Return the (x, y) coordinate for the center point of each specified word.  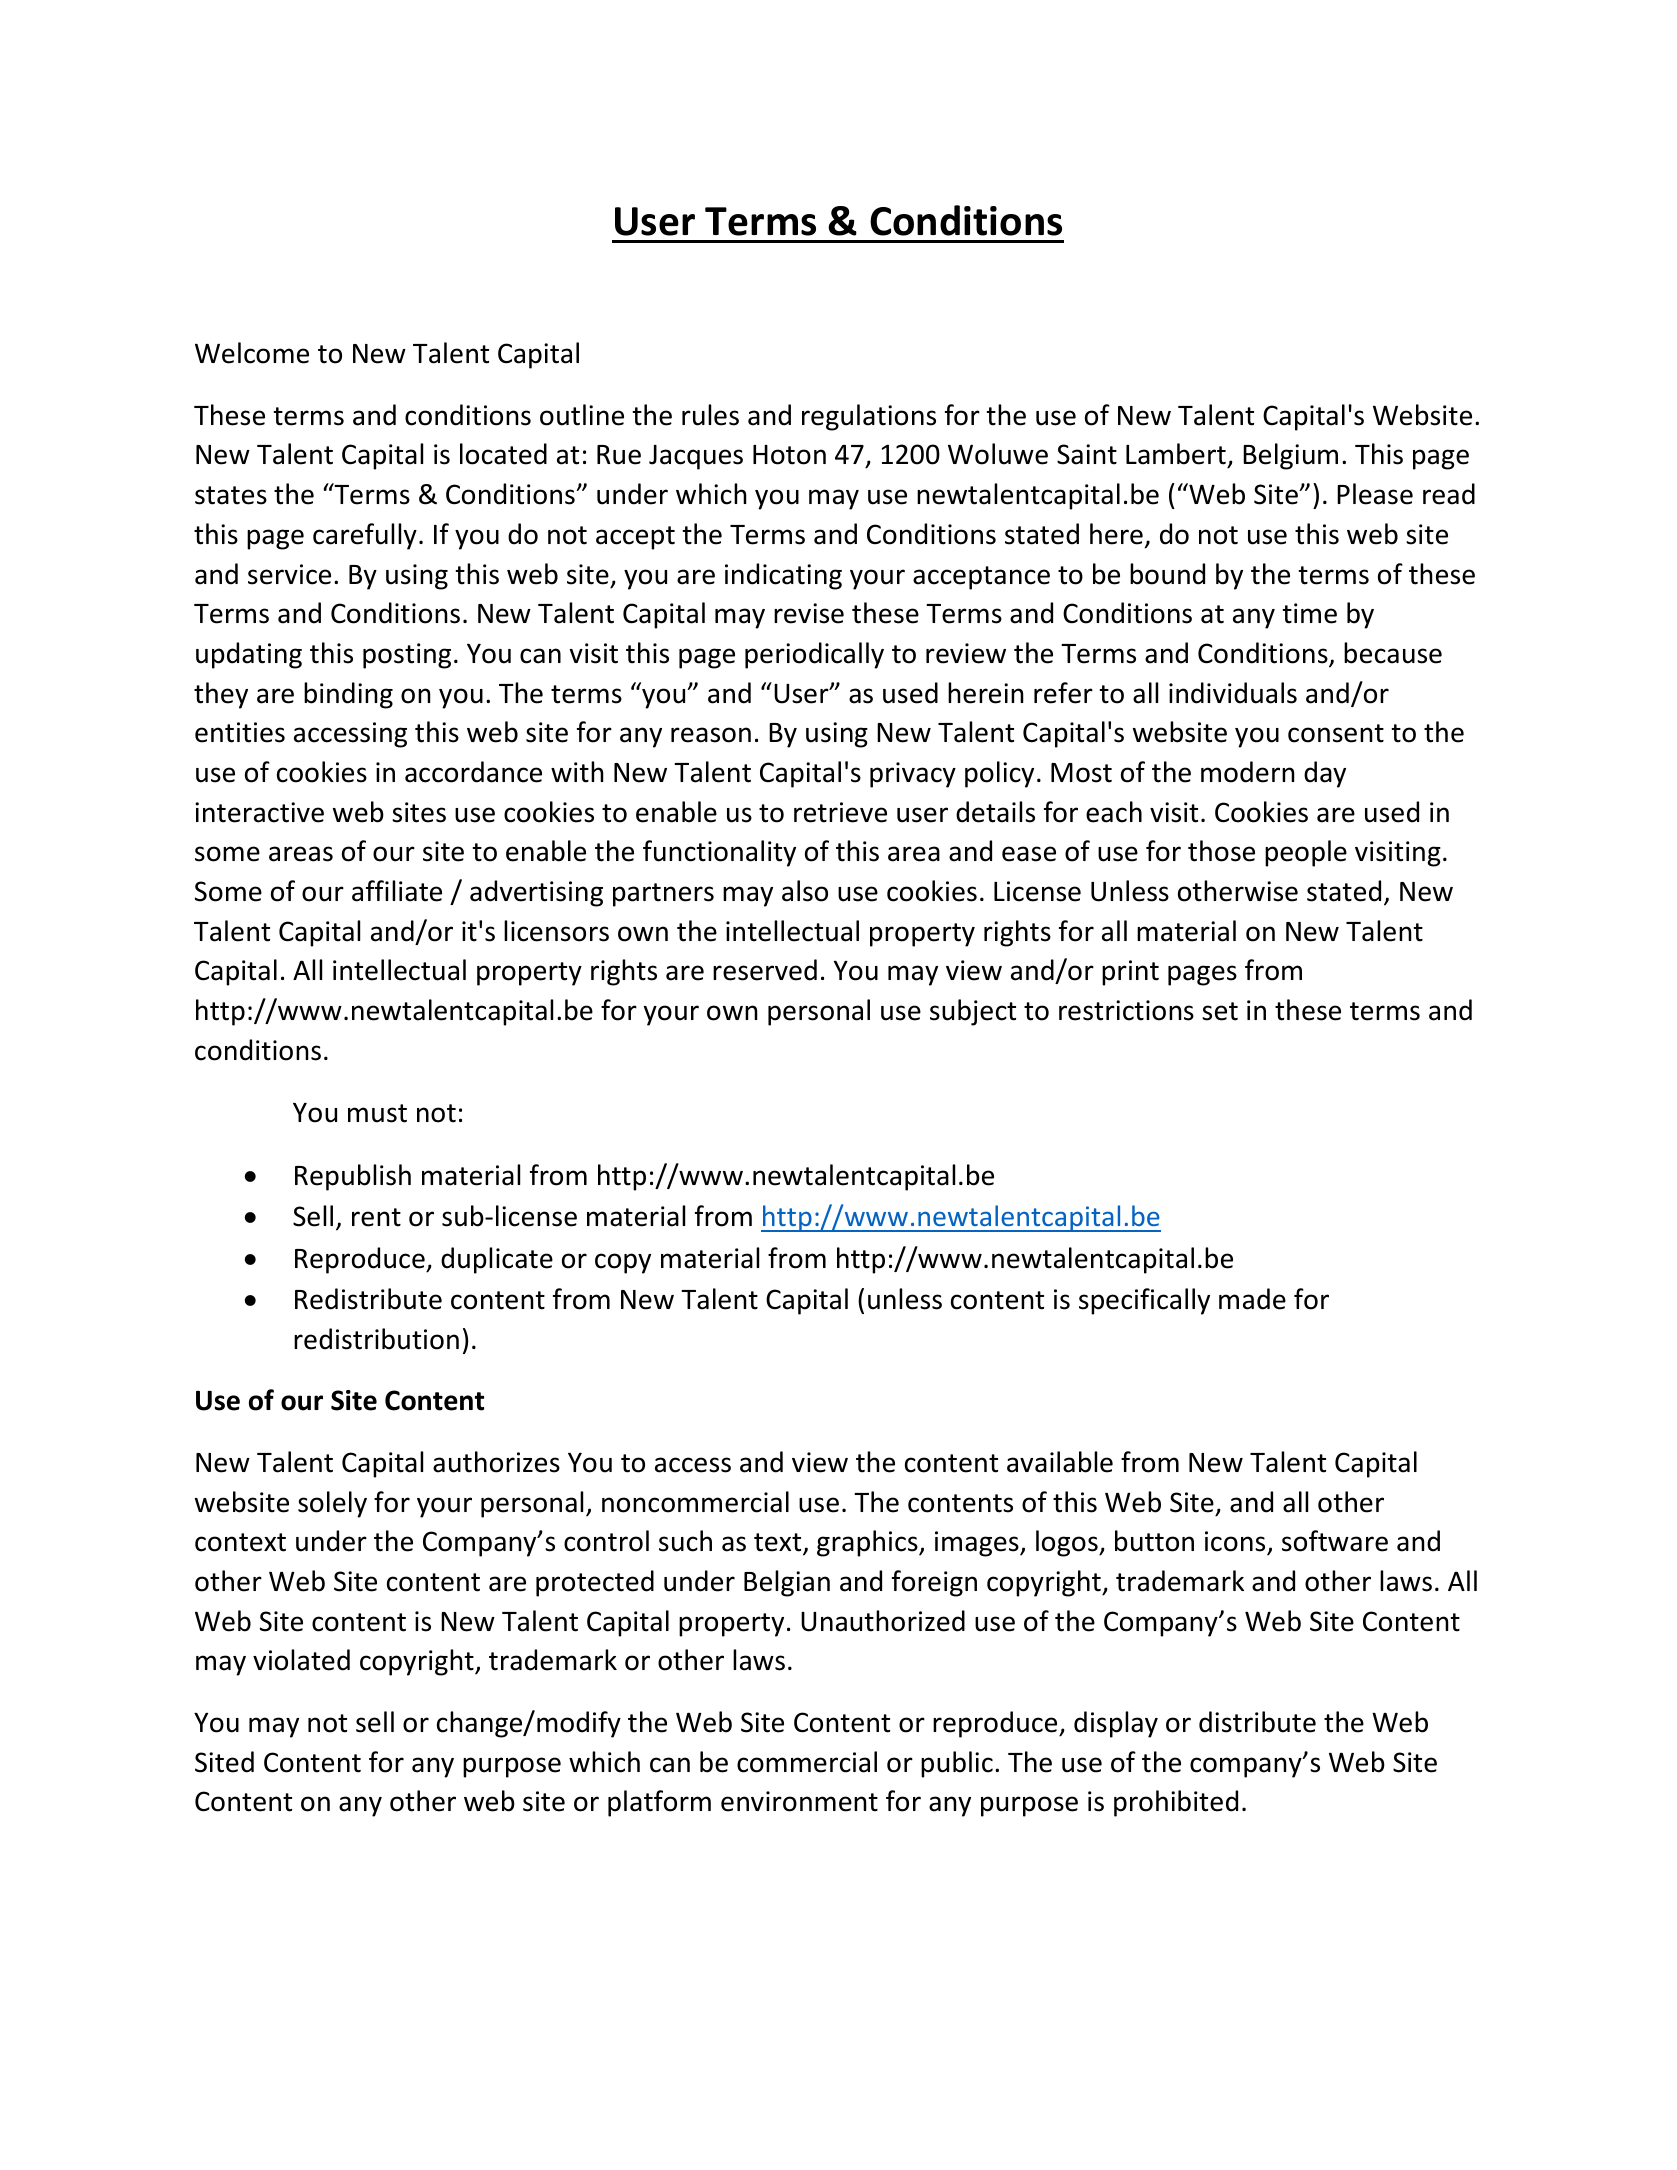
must (377, 1113)
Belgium (1290, 456)
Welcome (252, 353)
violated (301, 1660)
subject (973, 1012)
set (1220, 1011)
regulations (869, 417)
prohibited (1176, 1803)
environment (799, 1801)
